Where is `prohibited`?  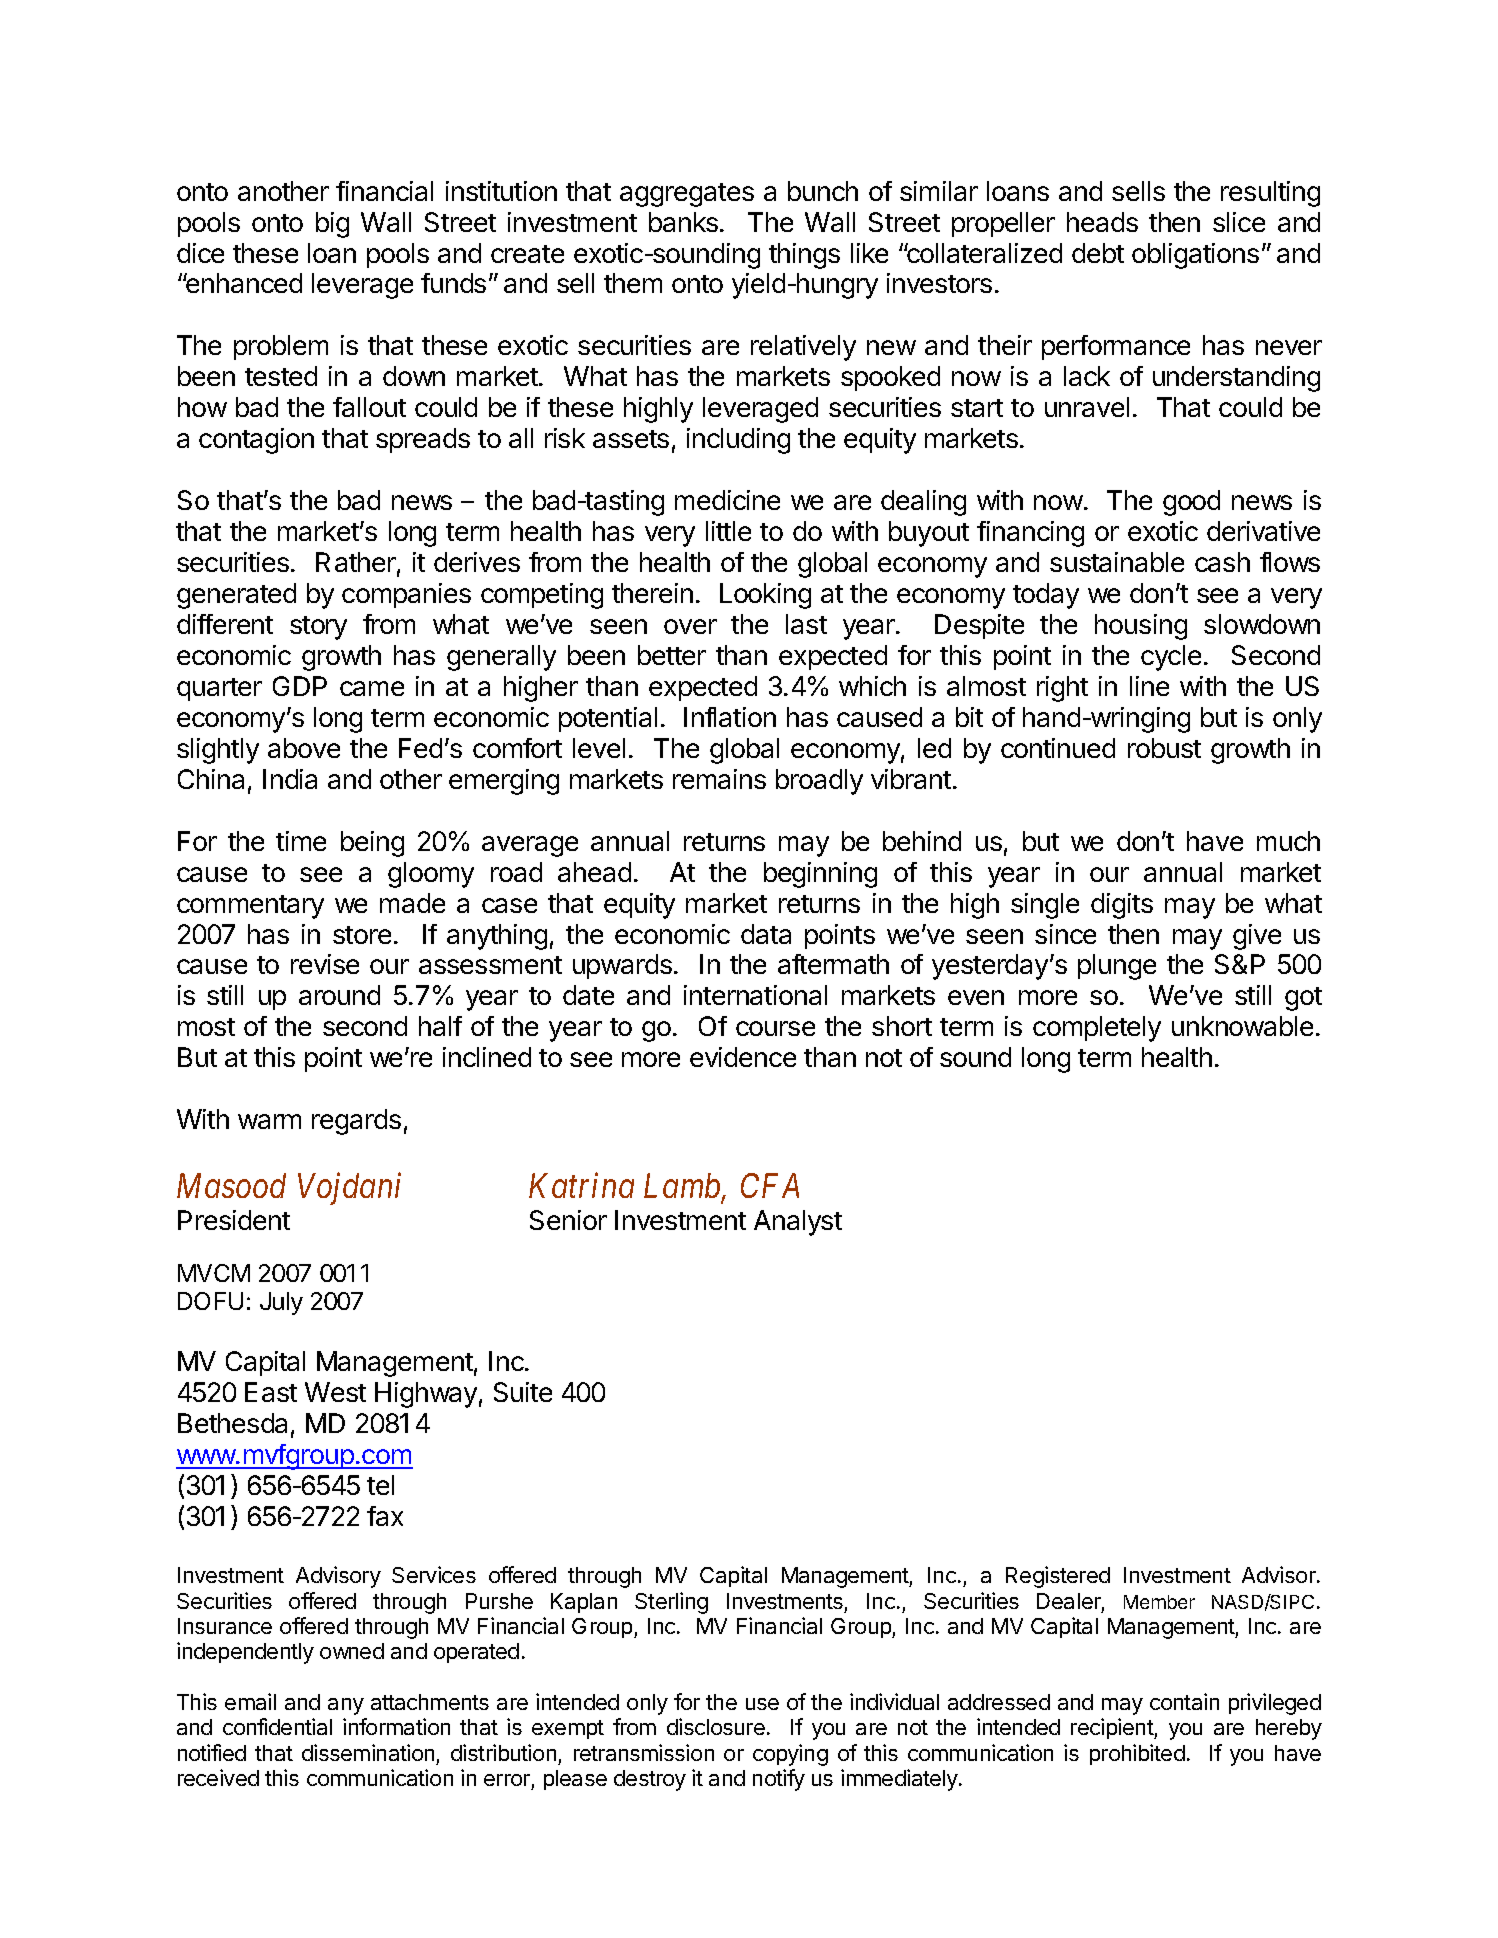 prohibited is located at coordinates (1137, 1754).
